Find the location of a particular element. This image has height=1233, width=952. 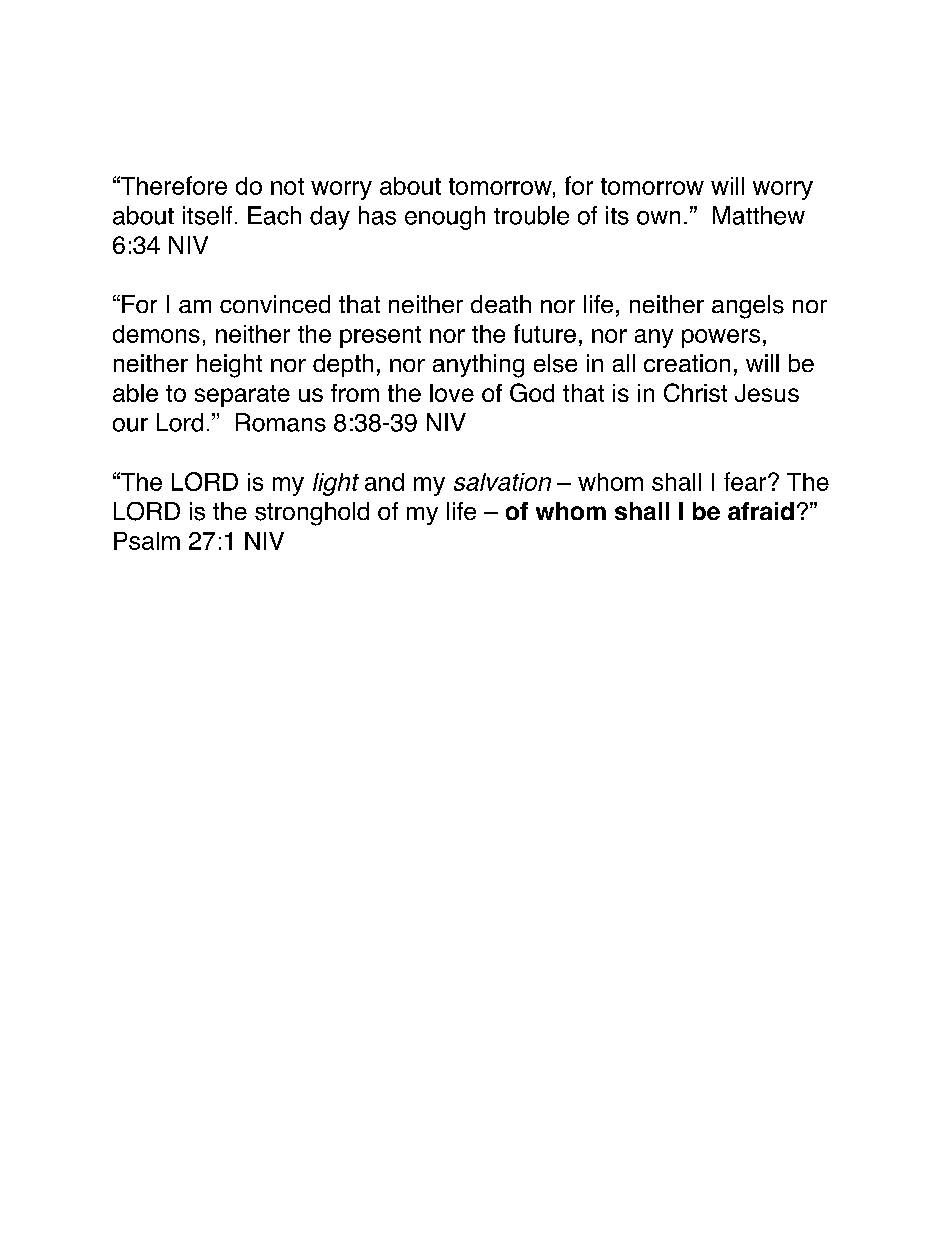

love is located at coordinates (452, 393).
